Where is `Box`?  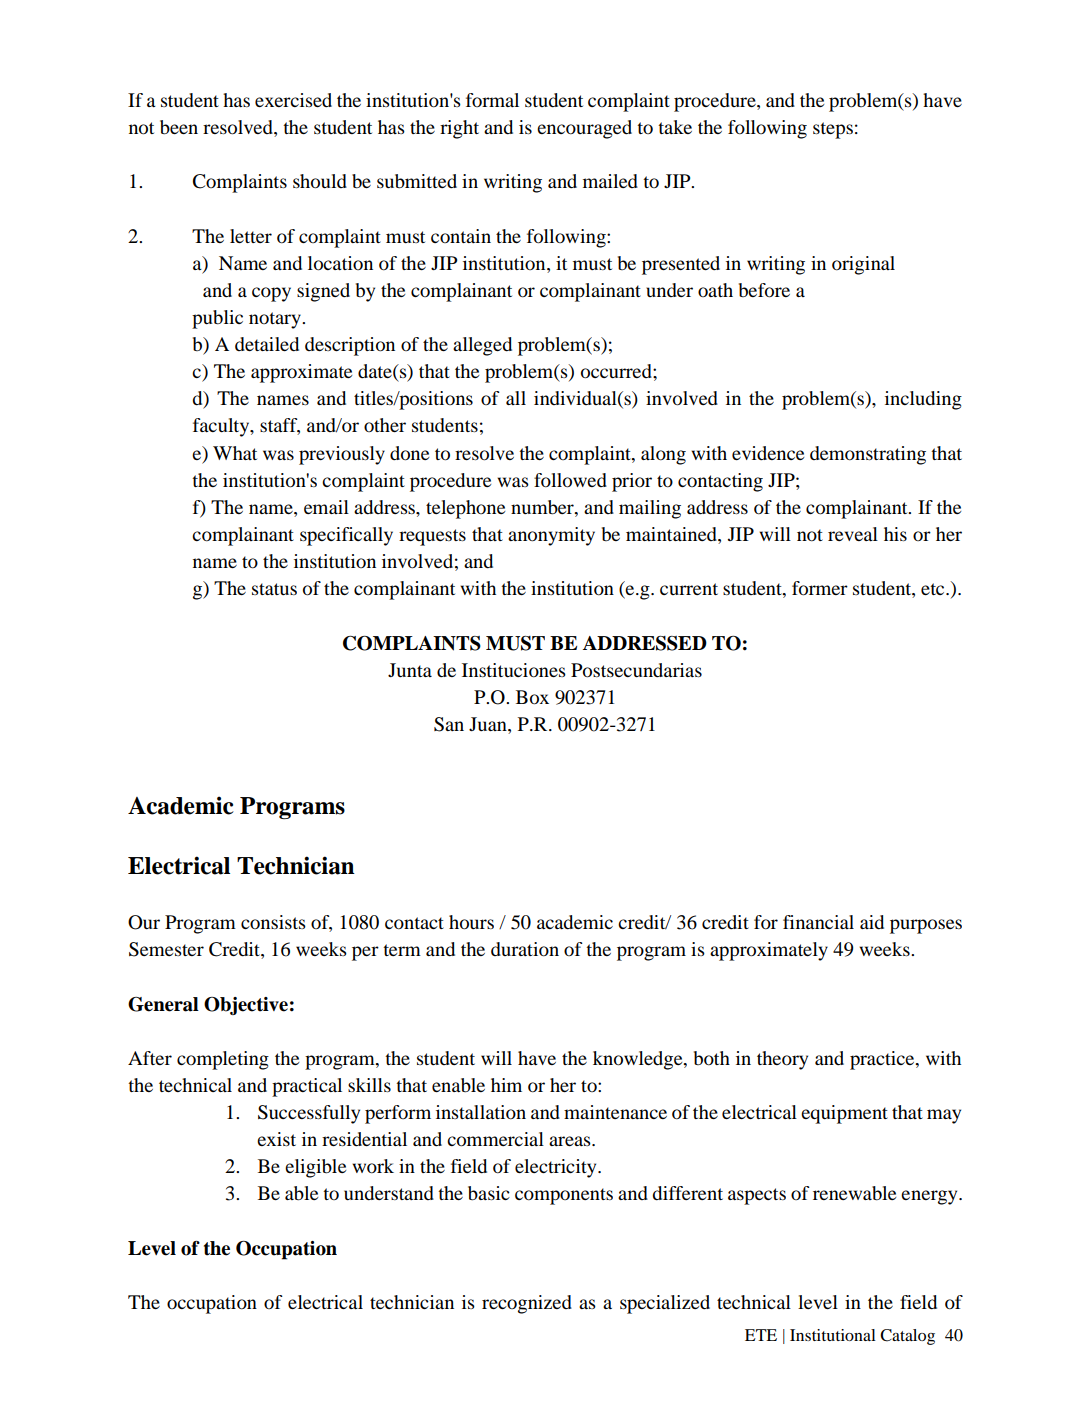
Box is located at coordinates (532, 697).
